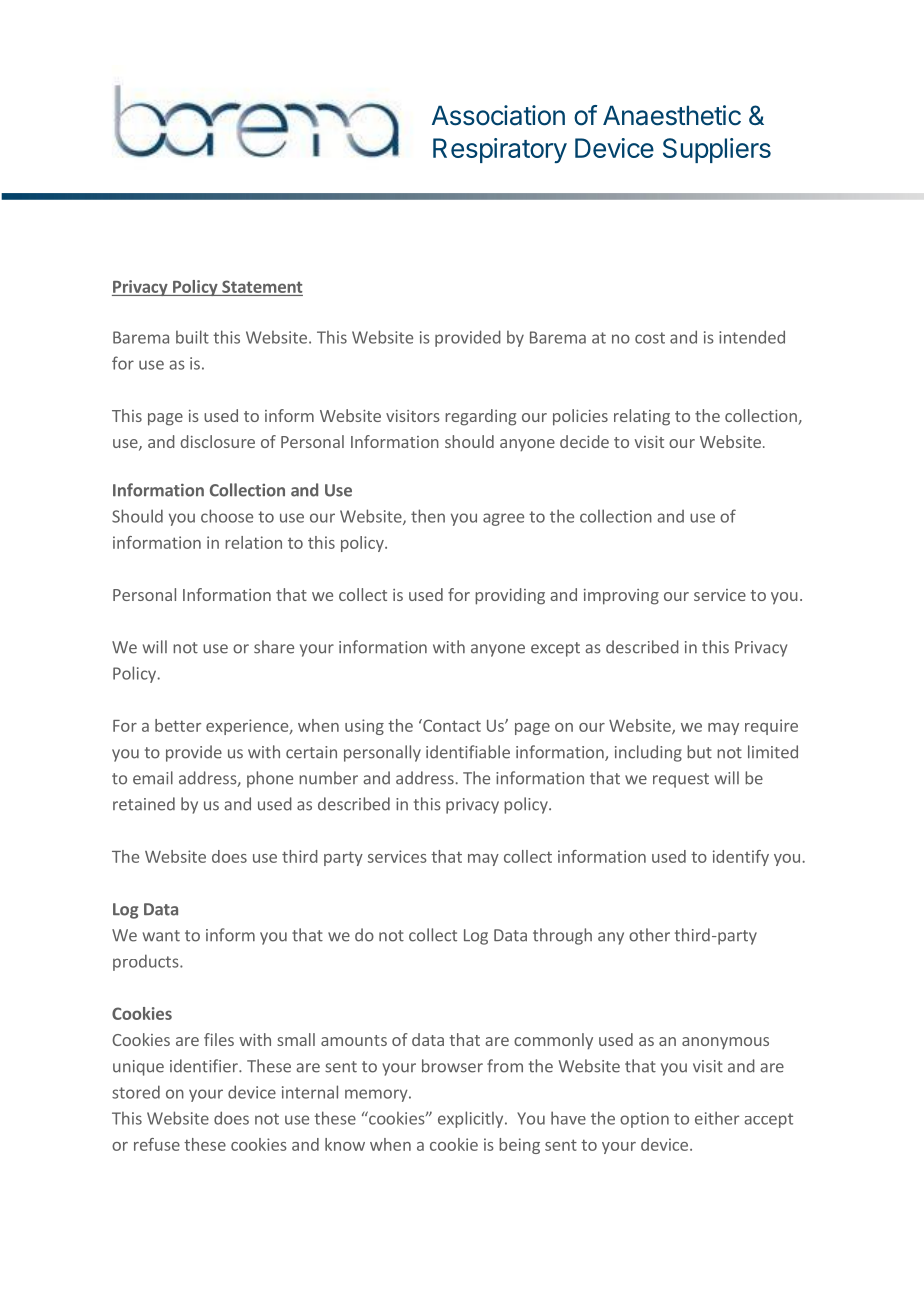 The width and height of the page is (924, 1308). I want to click on Respiratory, so click(500, 150).
